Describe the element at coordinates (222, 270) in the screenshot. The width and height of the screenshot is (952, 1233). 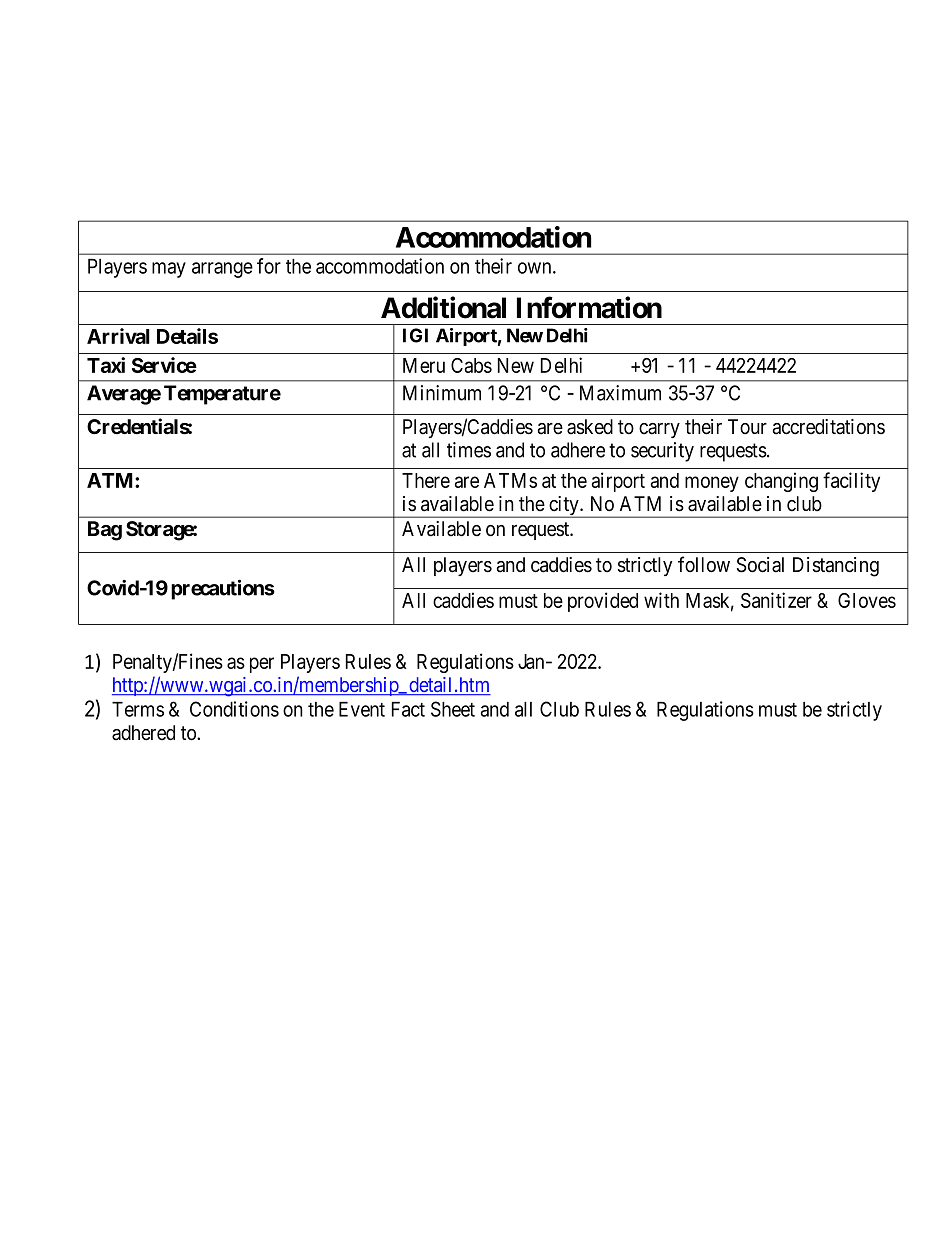
I see `arrange` at that location.
